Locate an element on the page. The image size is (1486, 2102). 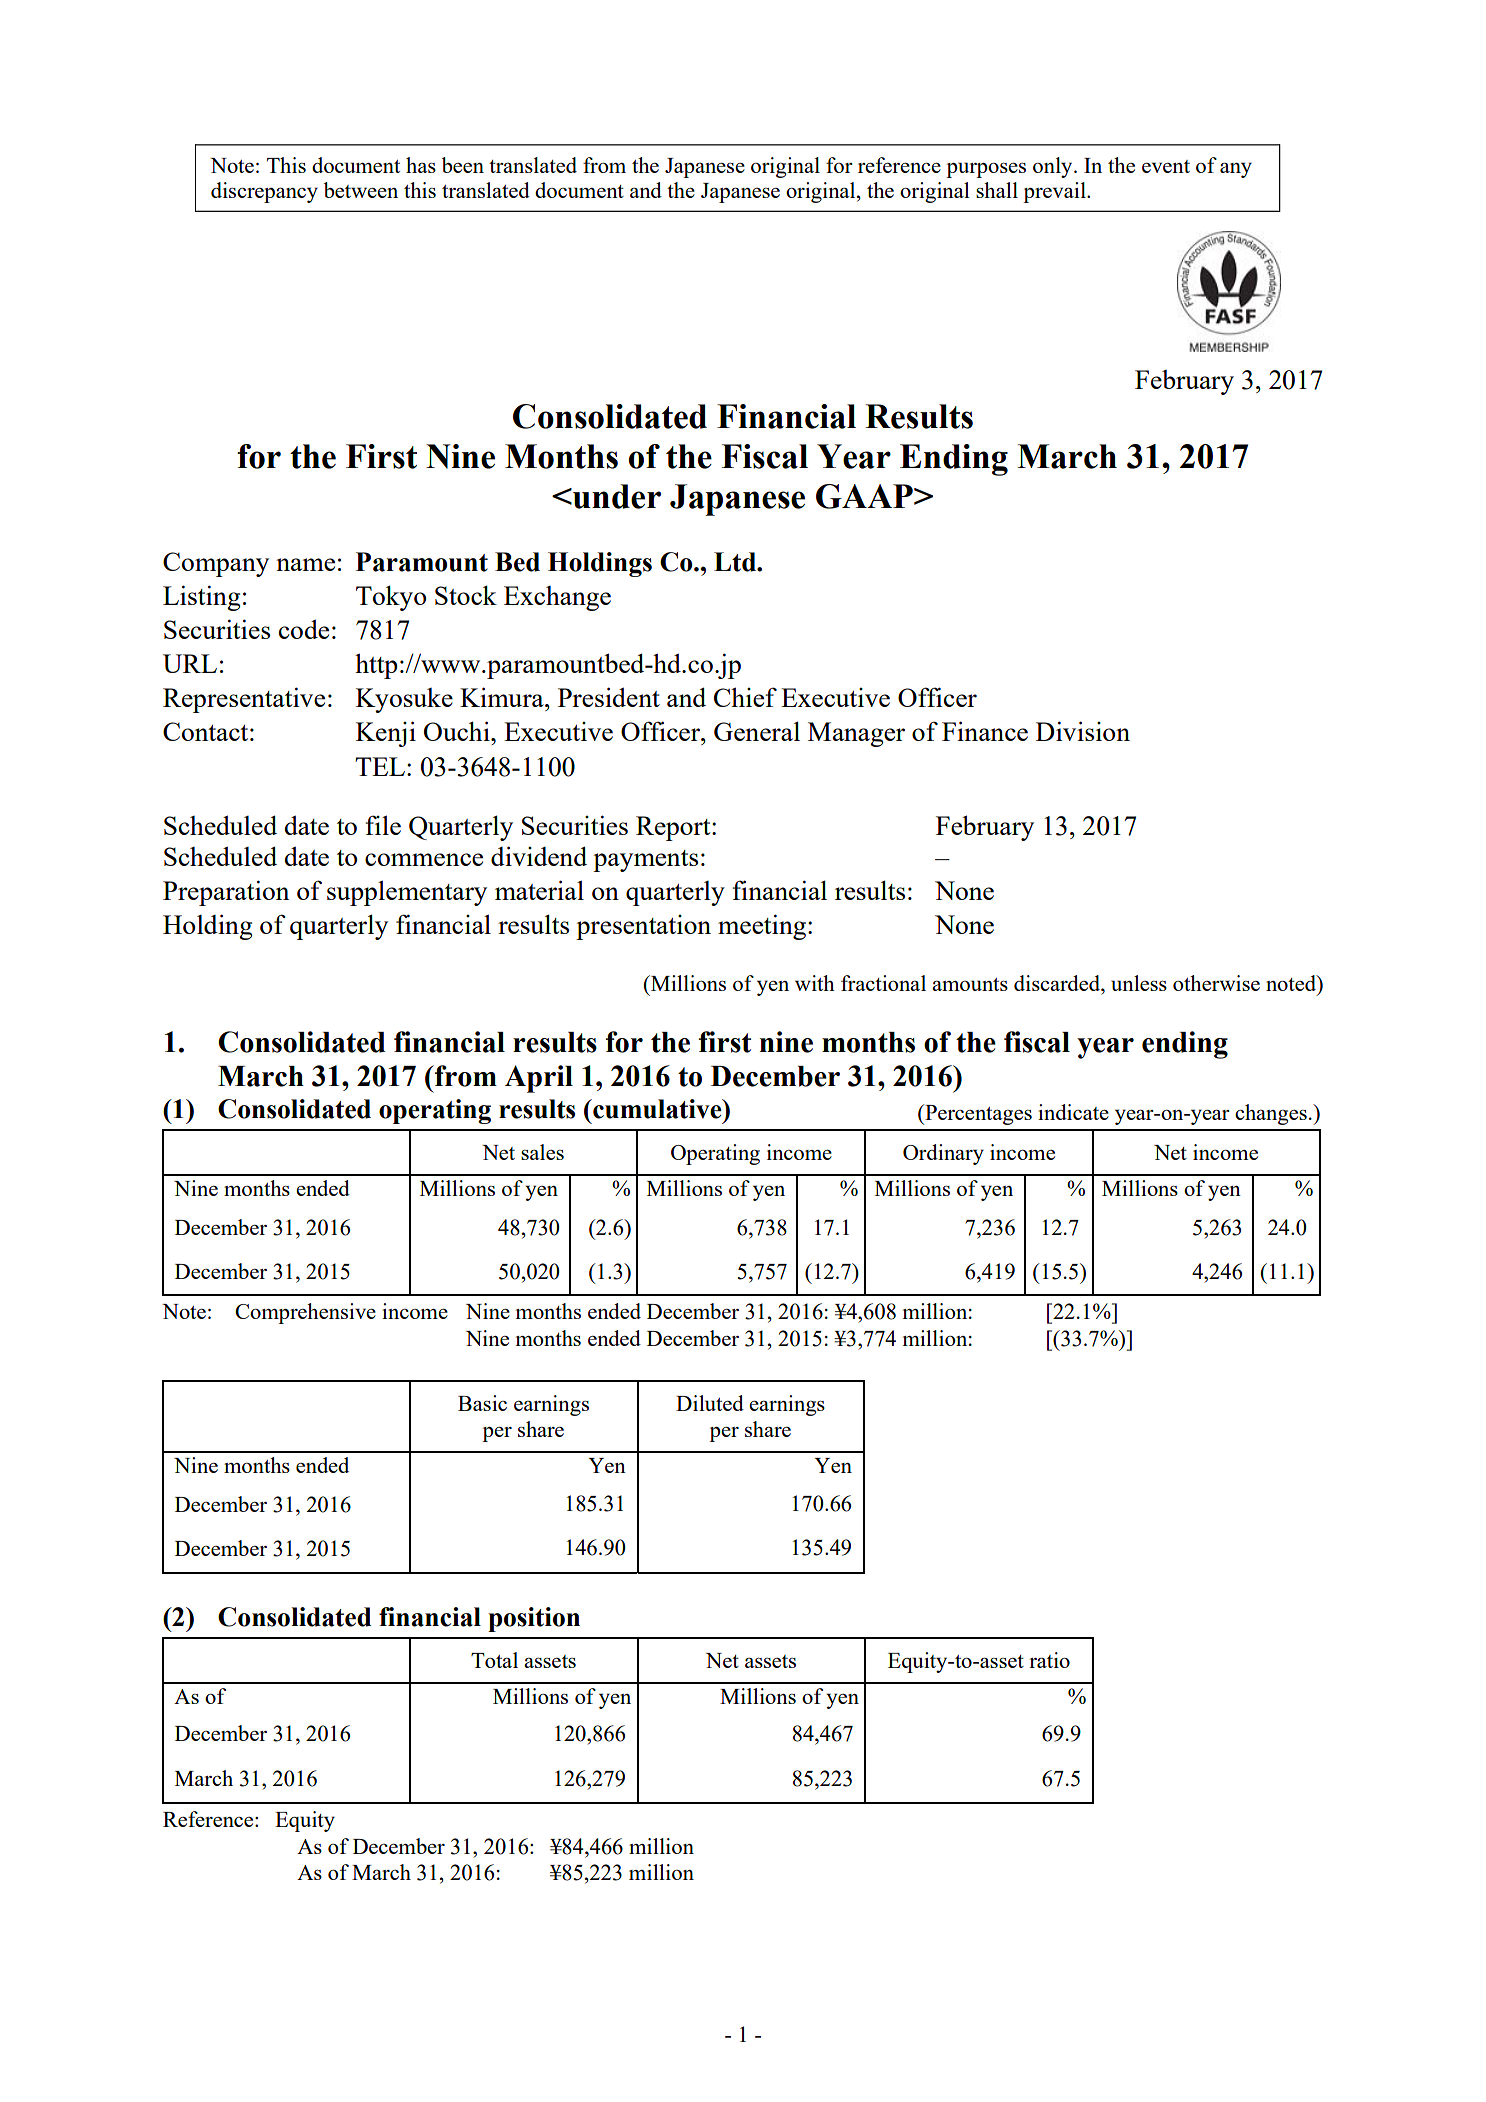
Total is located at coordinates (494, 1660).
